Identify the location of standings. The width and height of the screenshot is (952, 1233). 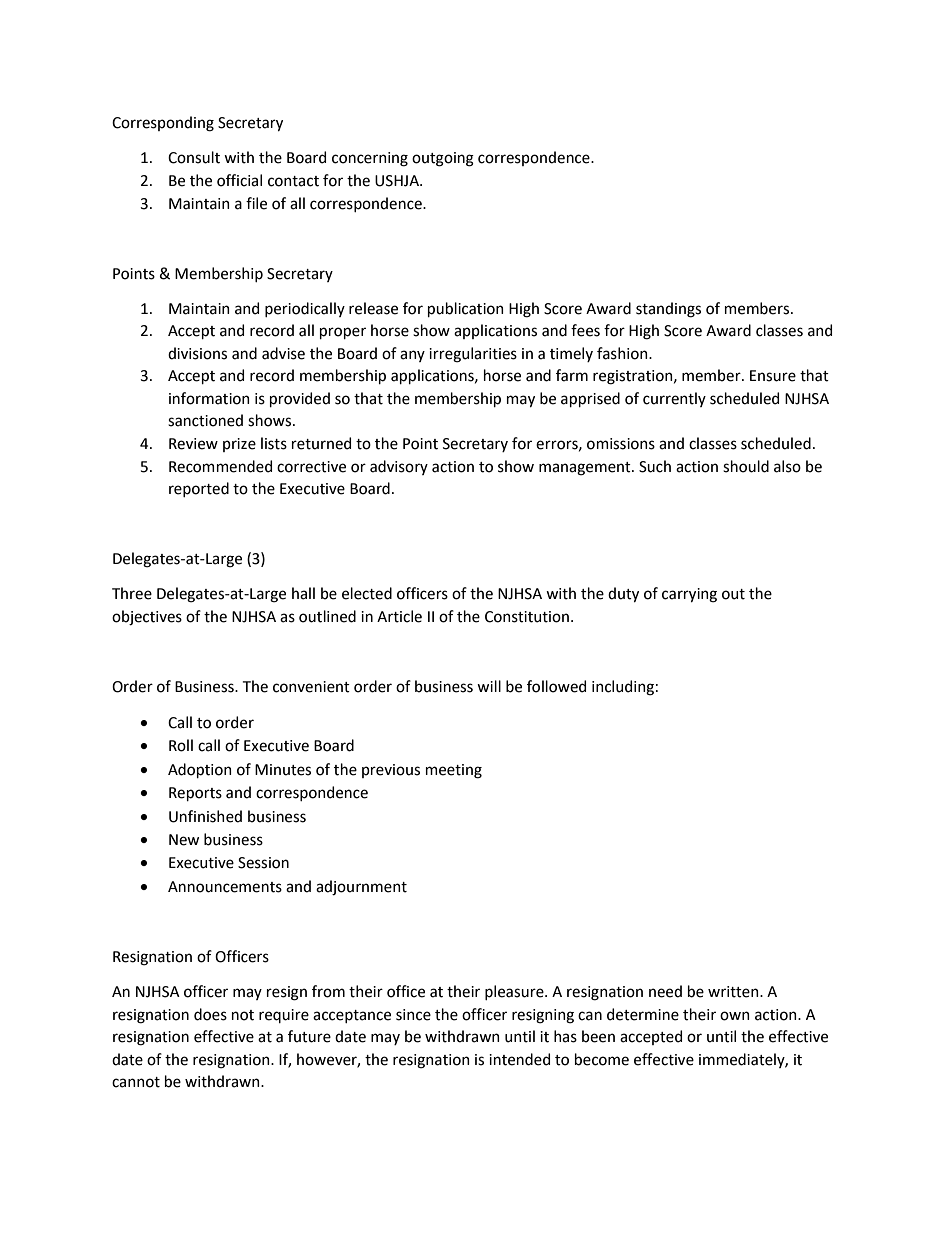
(668, 310).
